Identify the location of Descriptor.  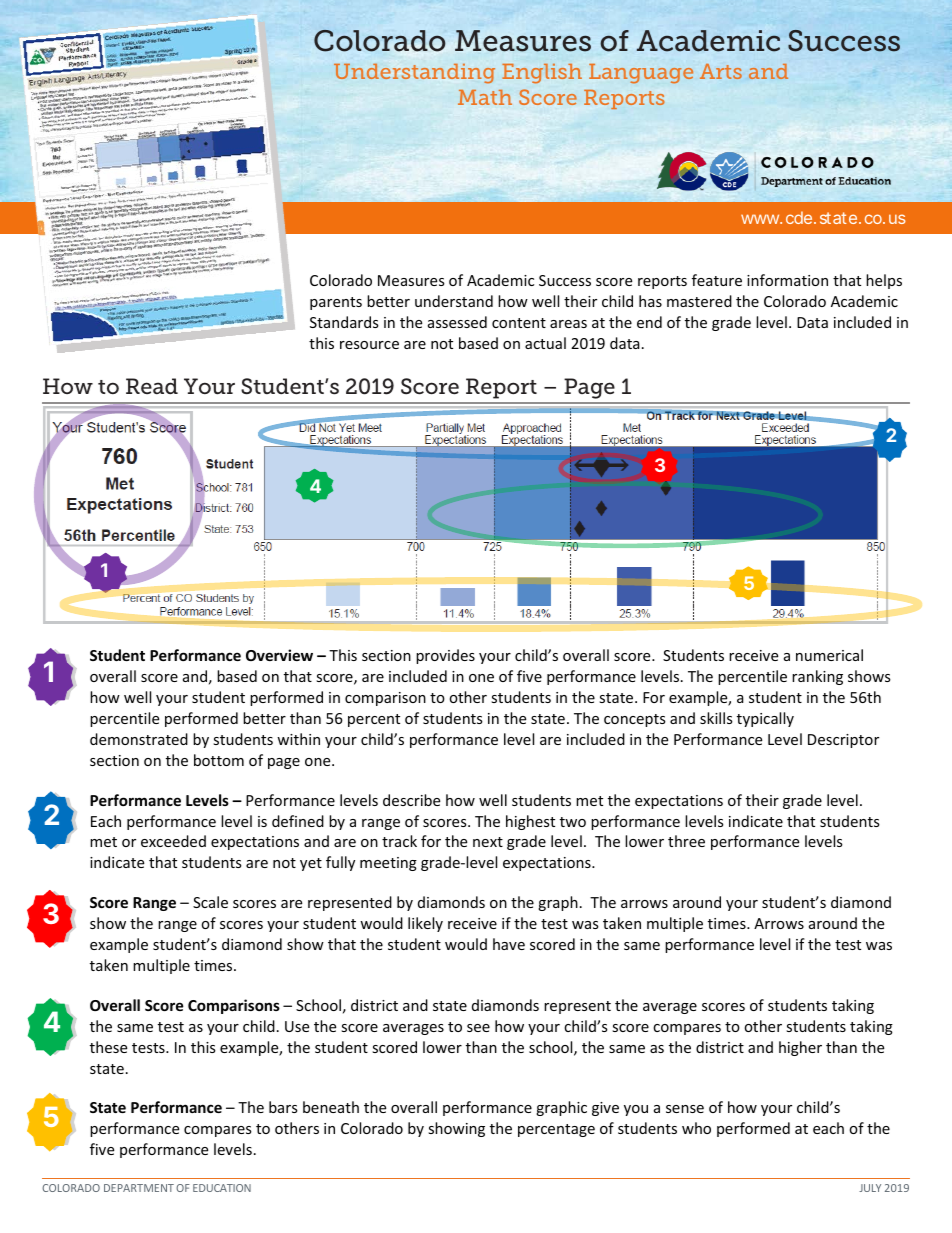
(843, 741).
